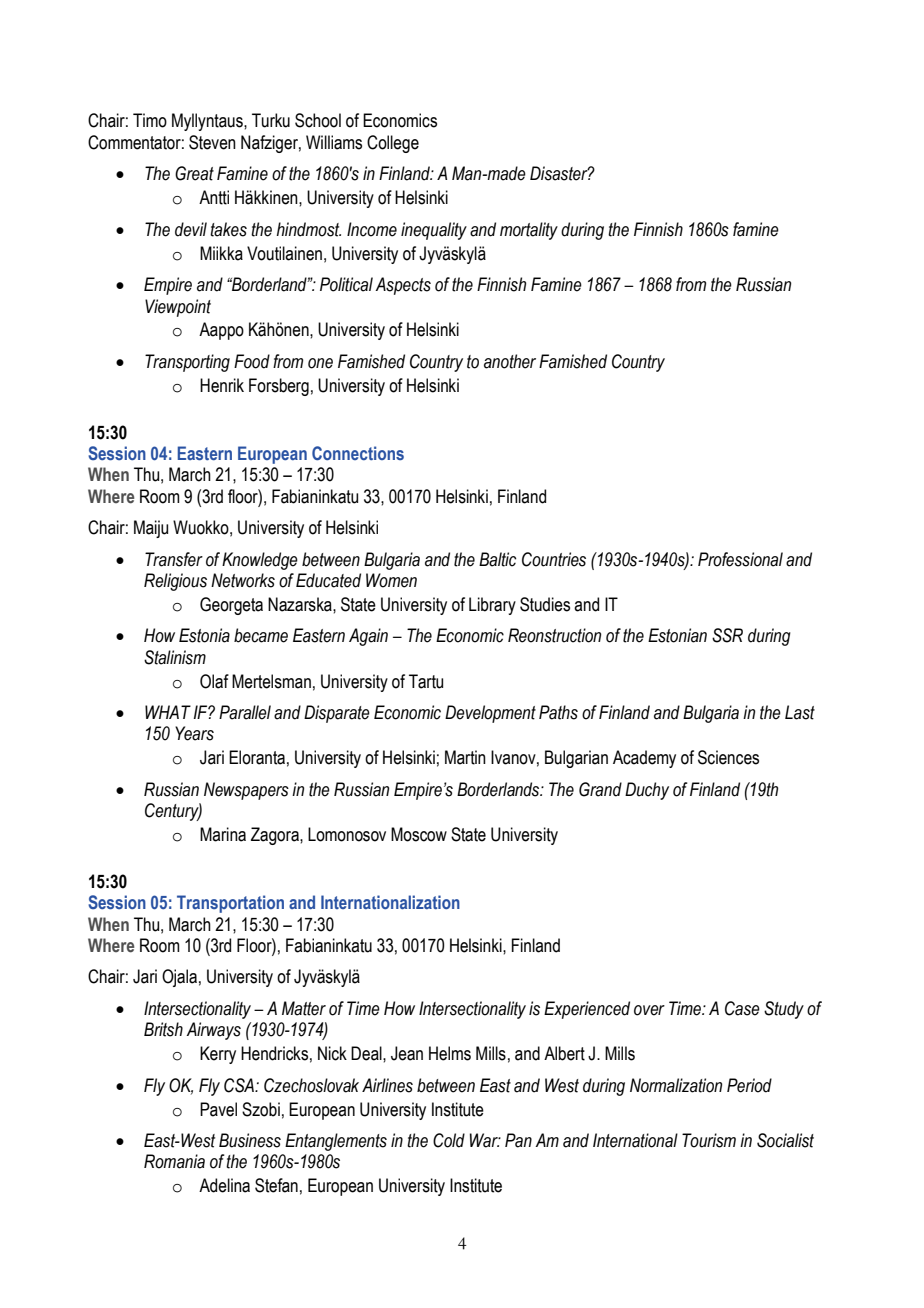 This document has height=1308, width=924. What do you see at coordinates (492, 606) in the document?
I see `Library` at bounding box center [492, 606].
